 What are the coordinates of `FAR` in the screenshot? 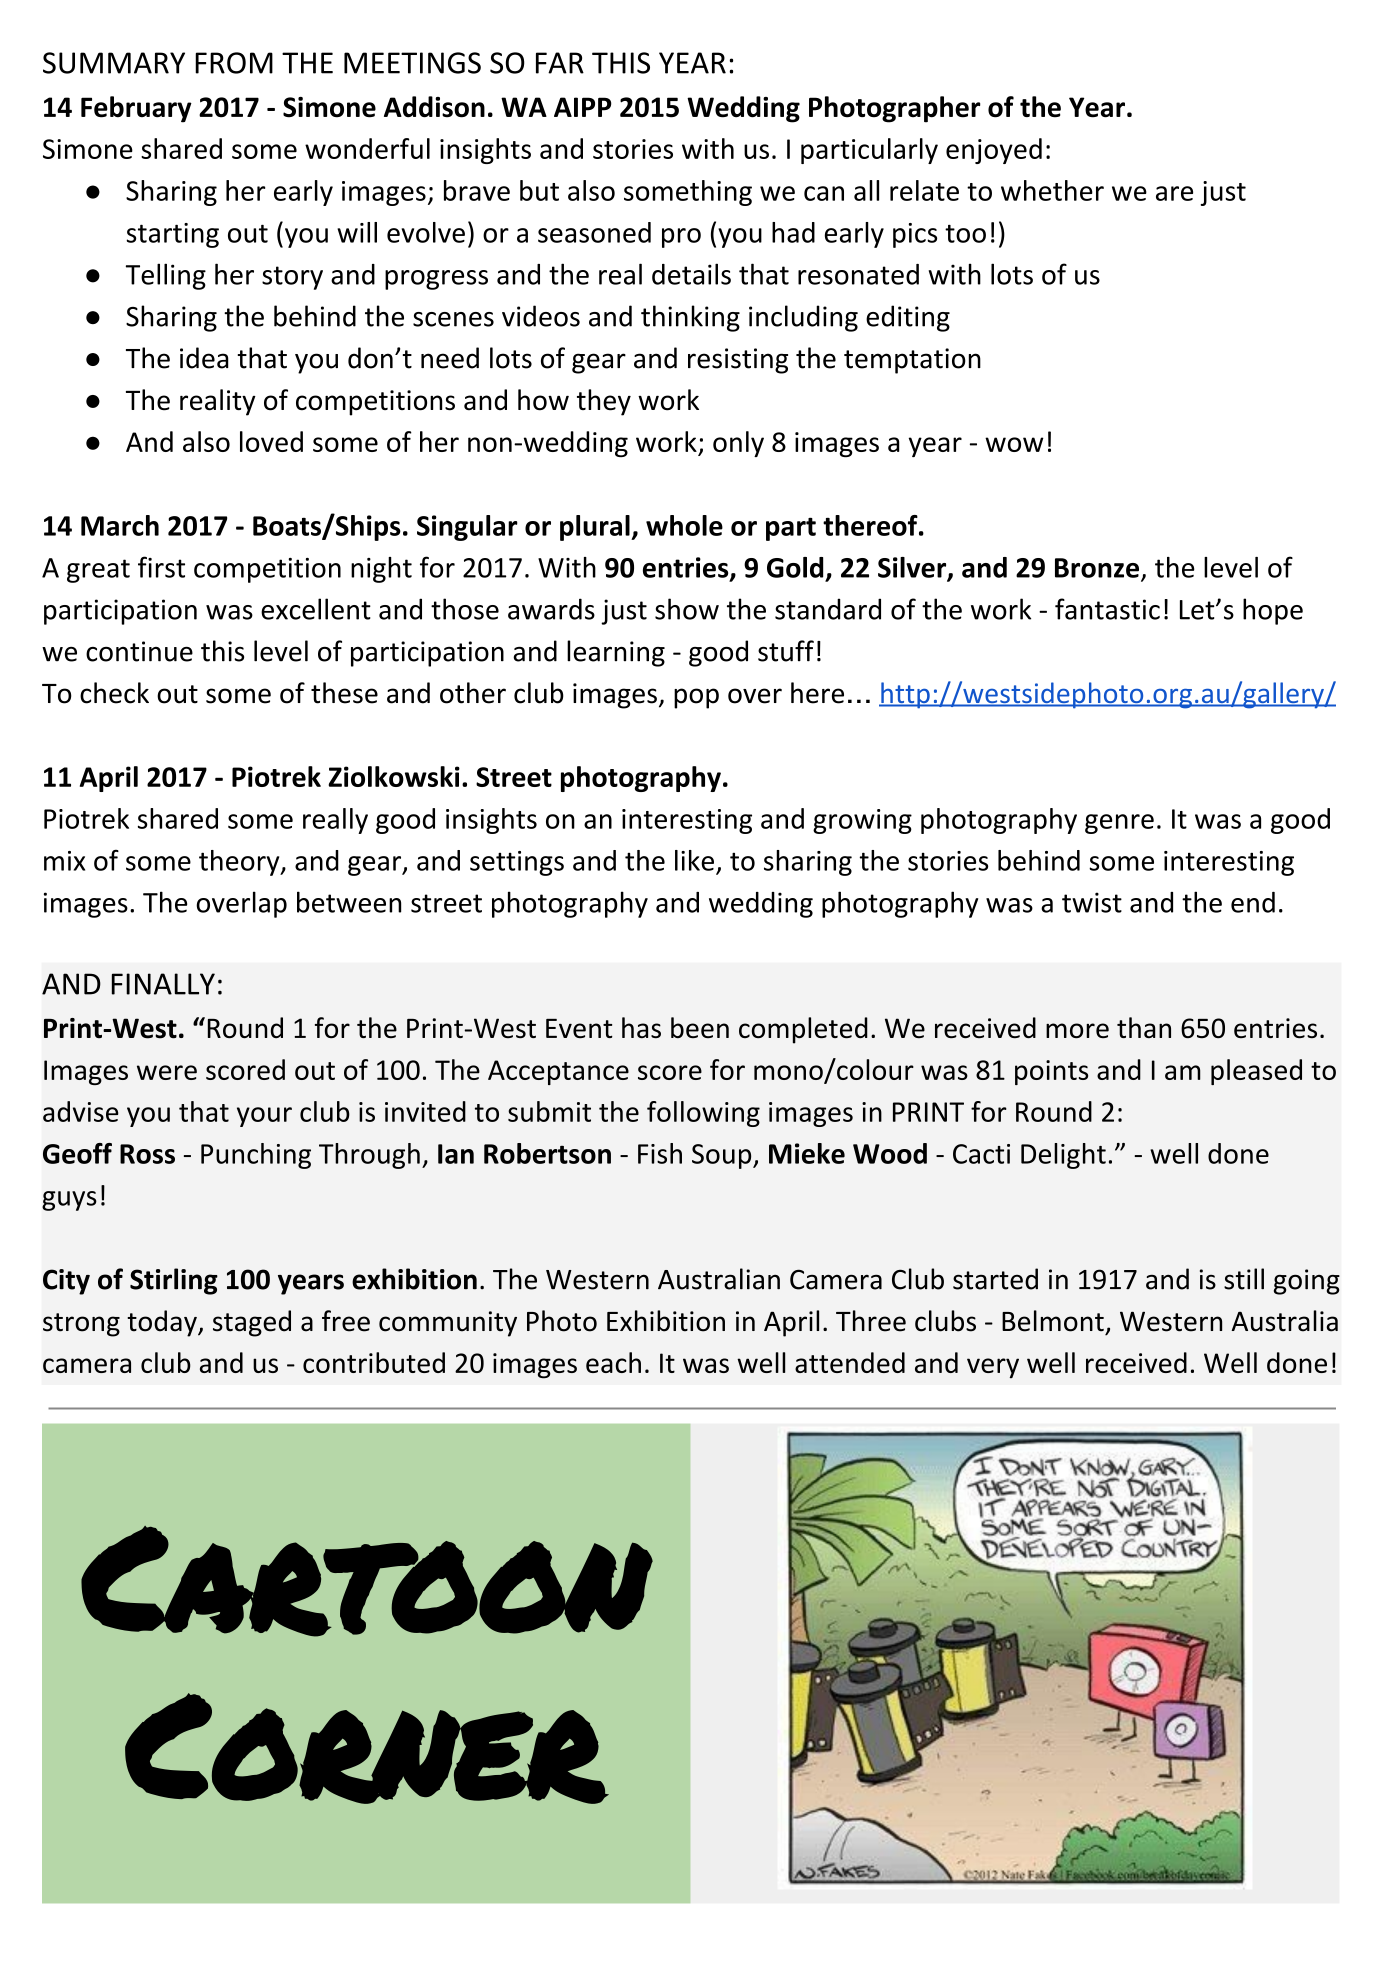 It's located at (560, 63).
